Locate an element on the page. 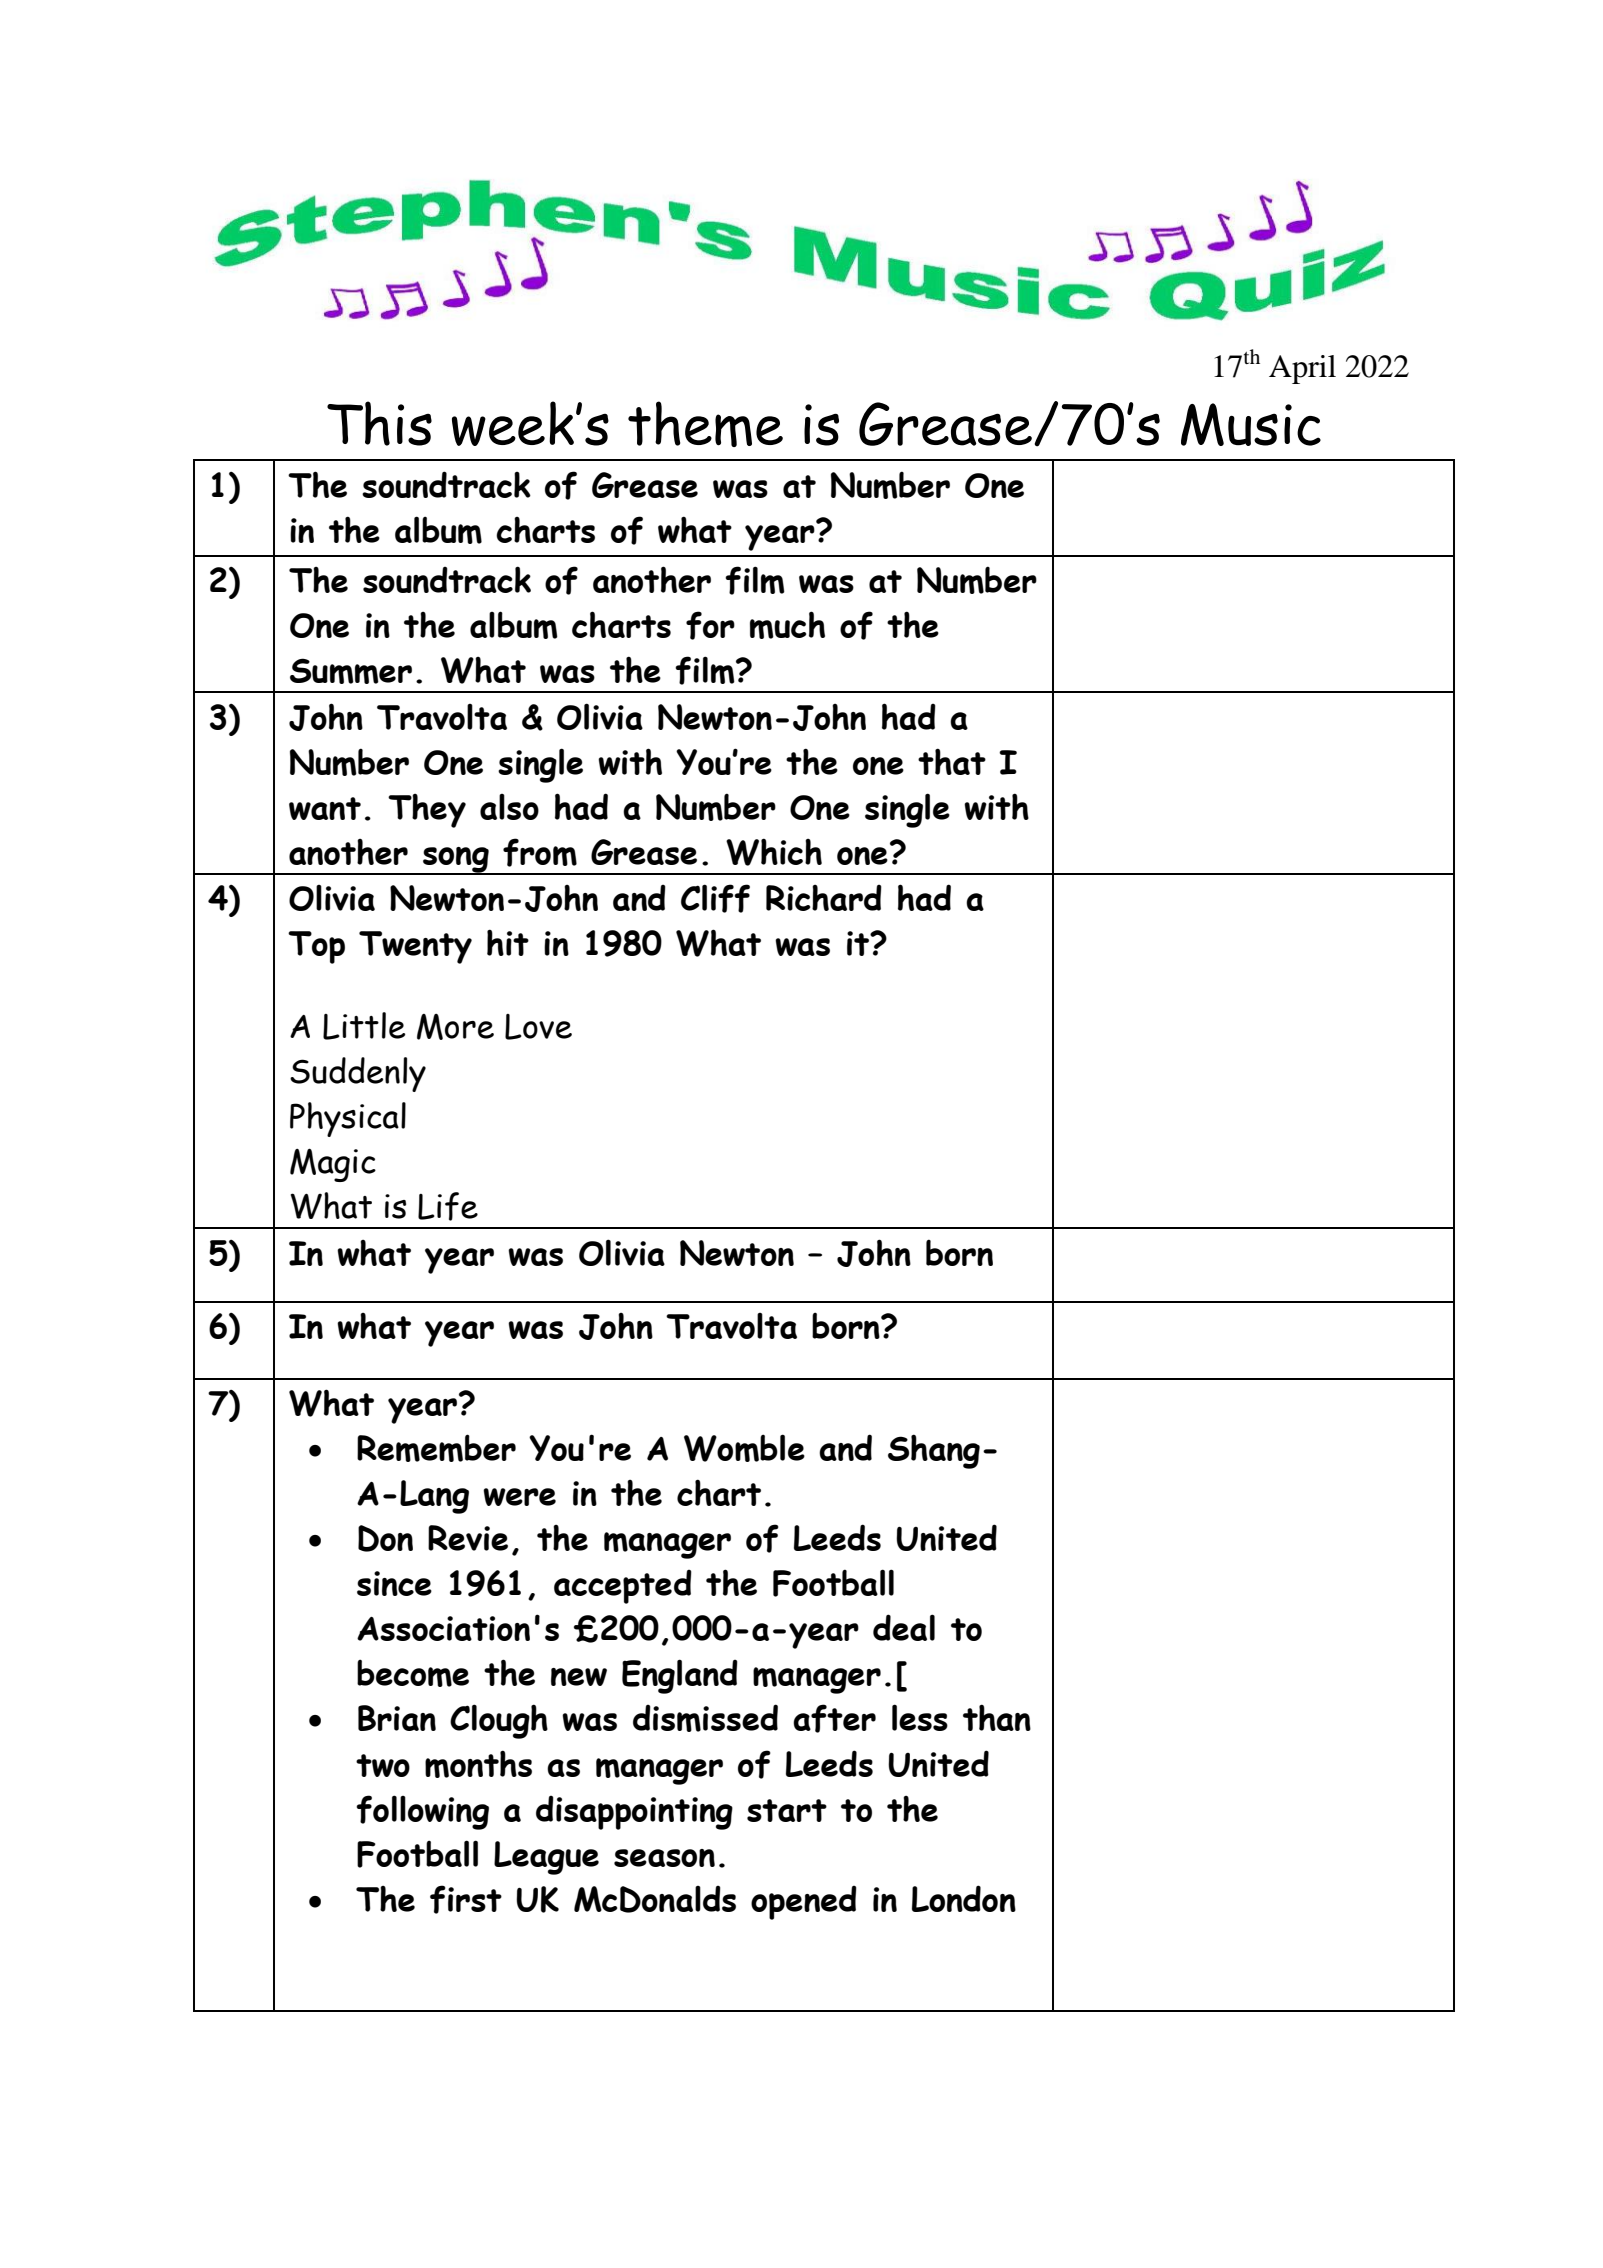 This image has width=1603, height=2268. opened is located at coordinates (804, 1903).
